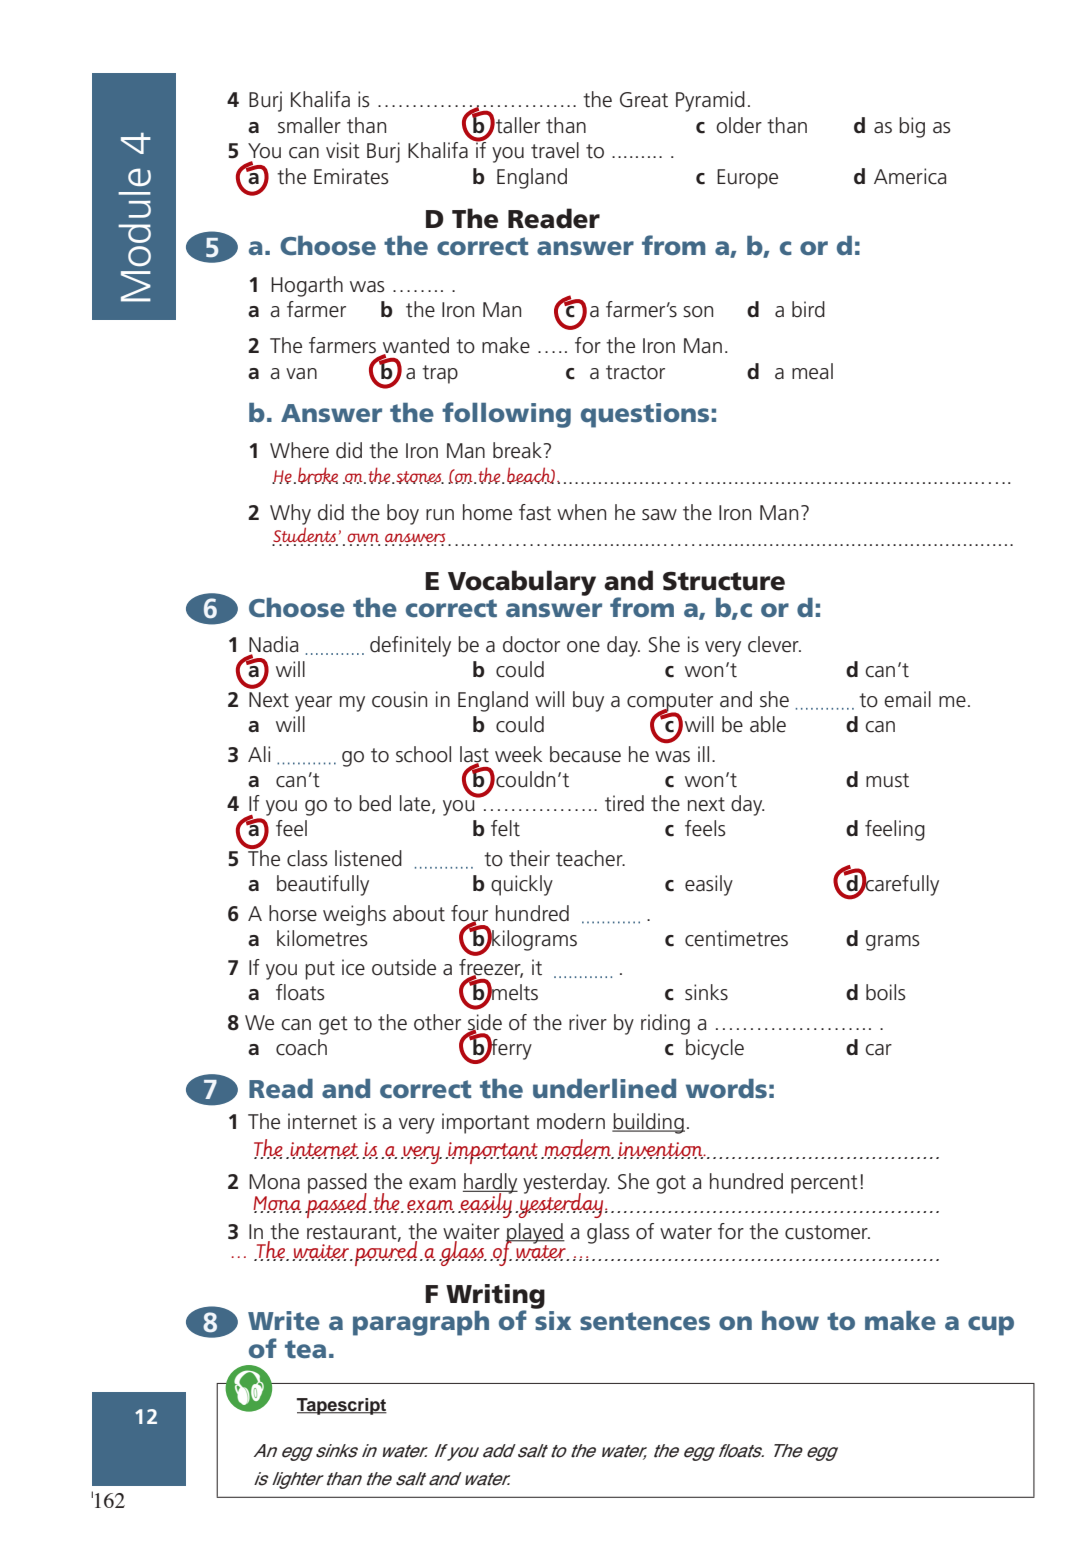 The width and height of the image is (1091, 1560). What do you see at coordinates (661, 1150) in the image?
I see `invention` at bounding box center [661, 1150].
